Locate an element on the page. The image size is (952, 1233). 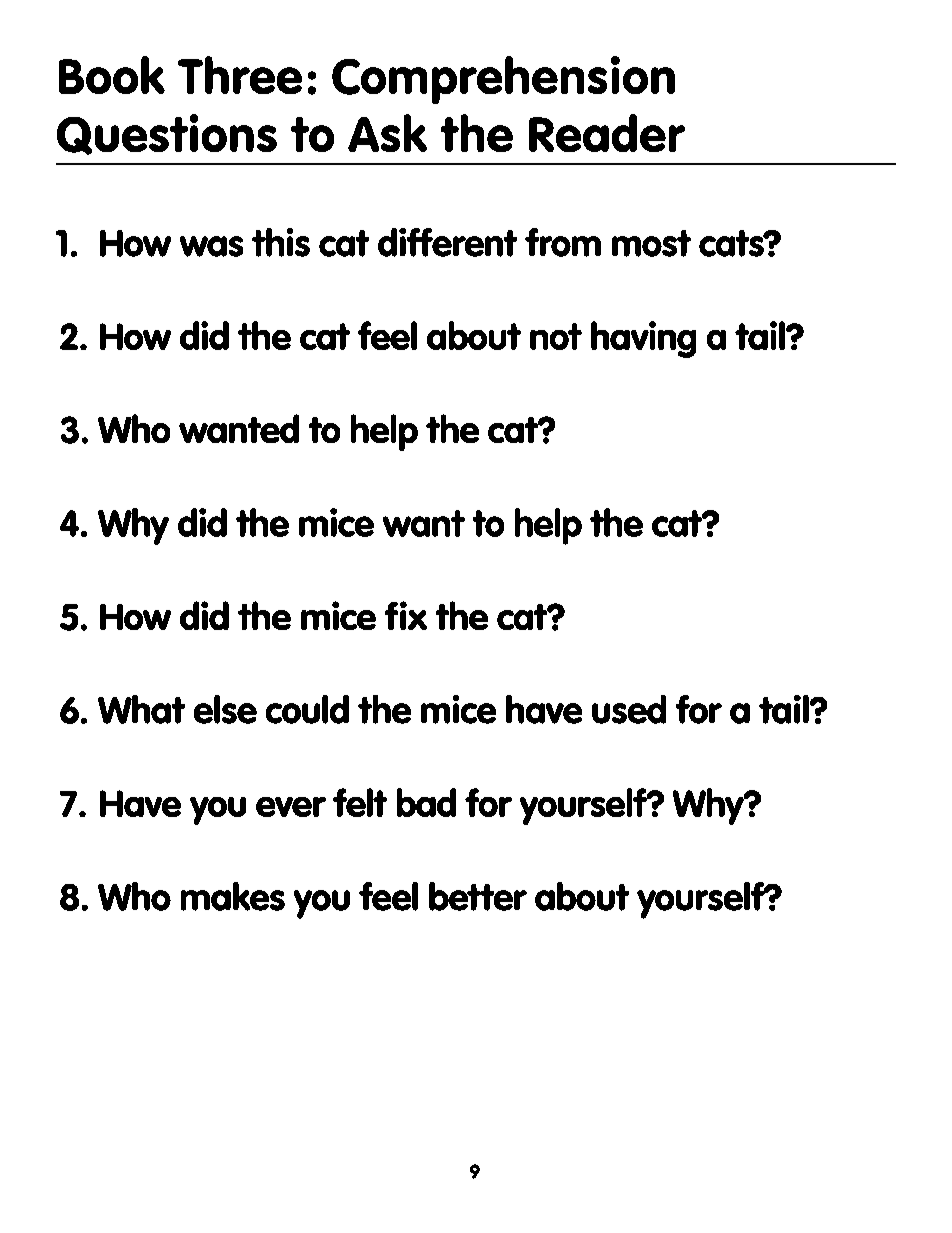
Questions is located at coordinates (167, 134).
